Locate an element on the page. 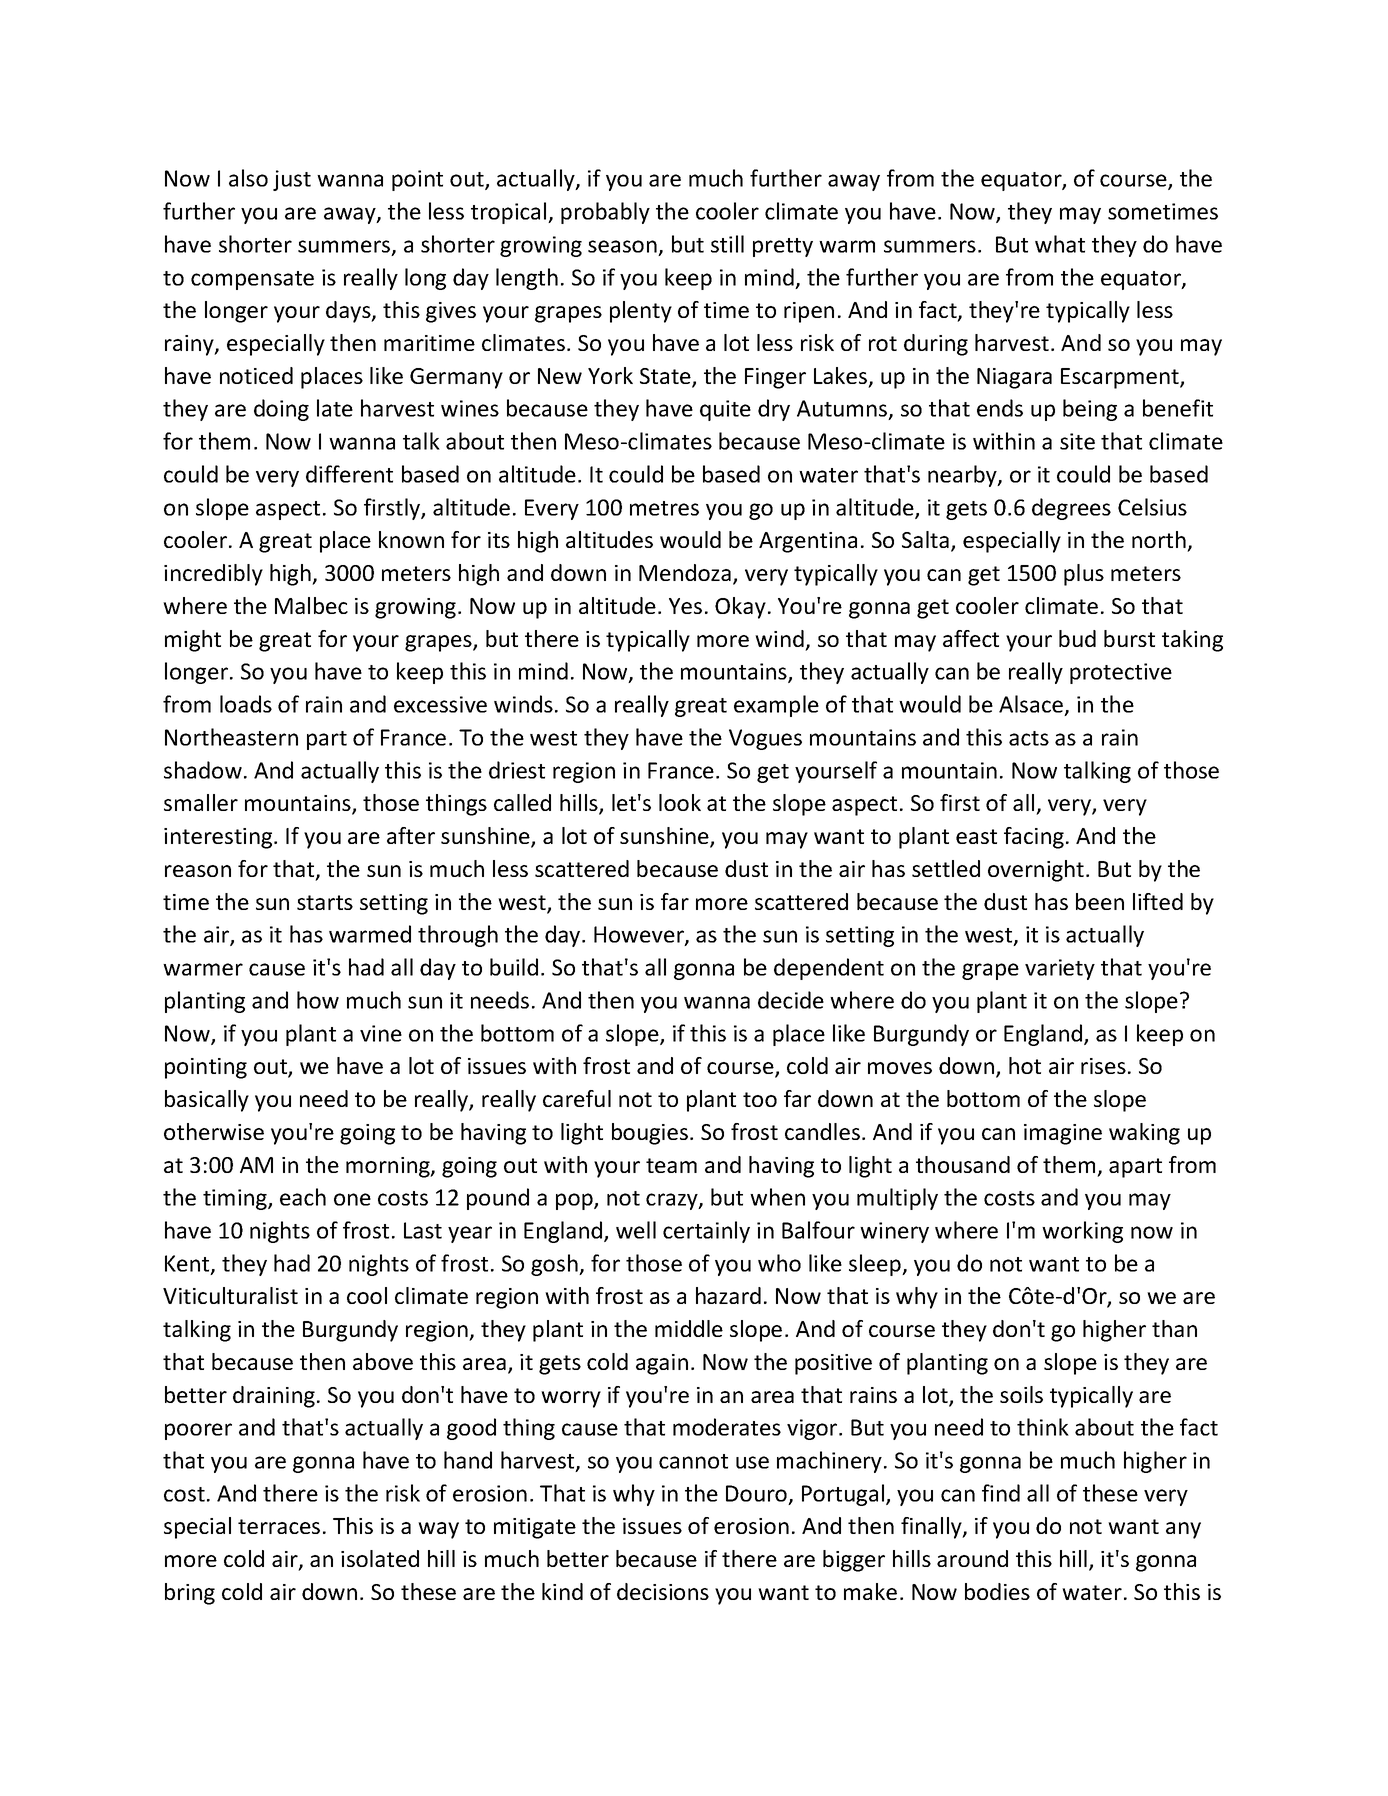 The height and width of the image is (1796, 1388). each is located at coordinates (303, 1197).
